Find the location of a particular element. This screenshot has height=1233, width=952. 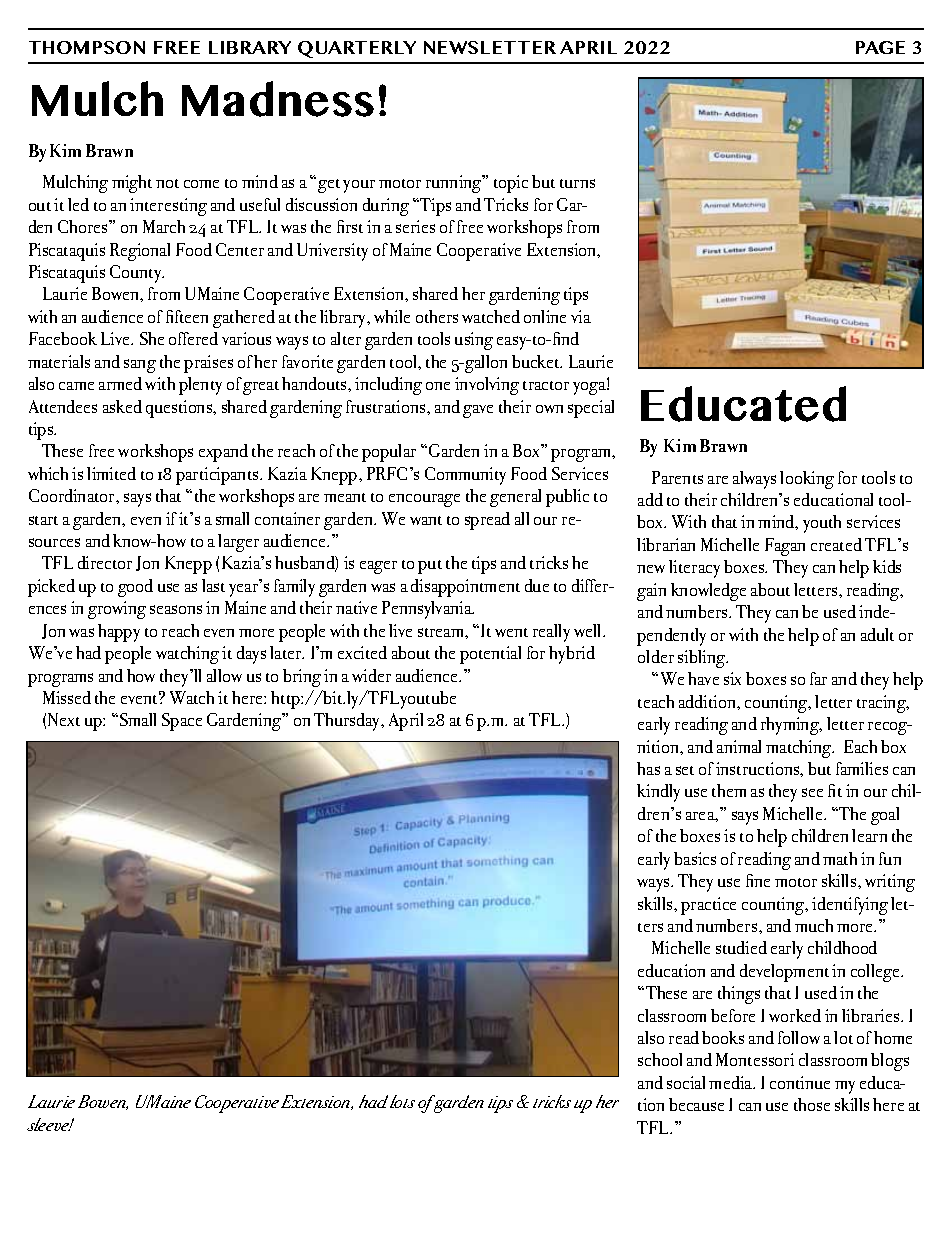

lots is located at coordinates (402, 1101).
